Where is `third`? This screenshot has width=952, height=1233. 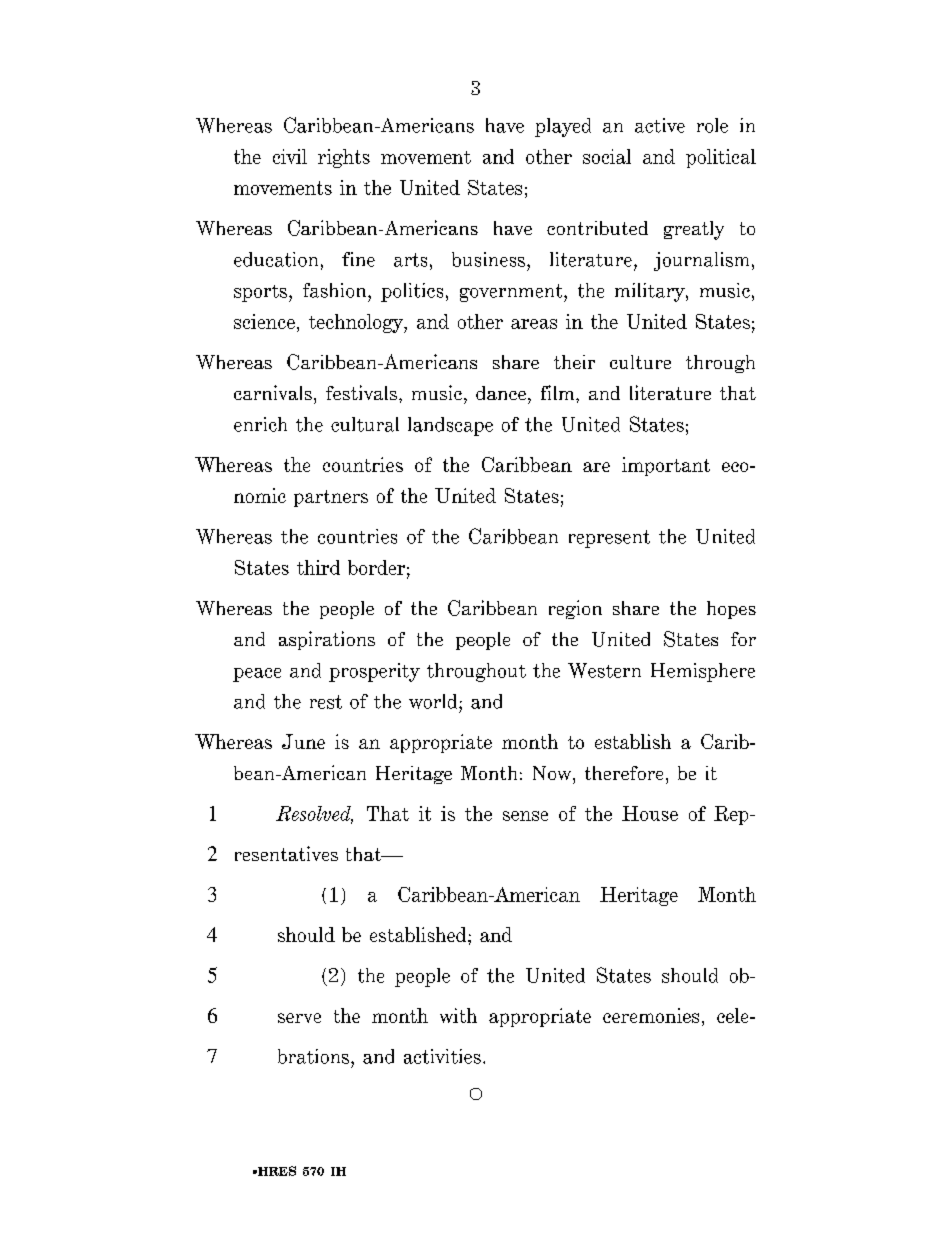
third is located at coordinates (318, 567).
